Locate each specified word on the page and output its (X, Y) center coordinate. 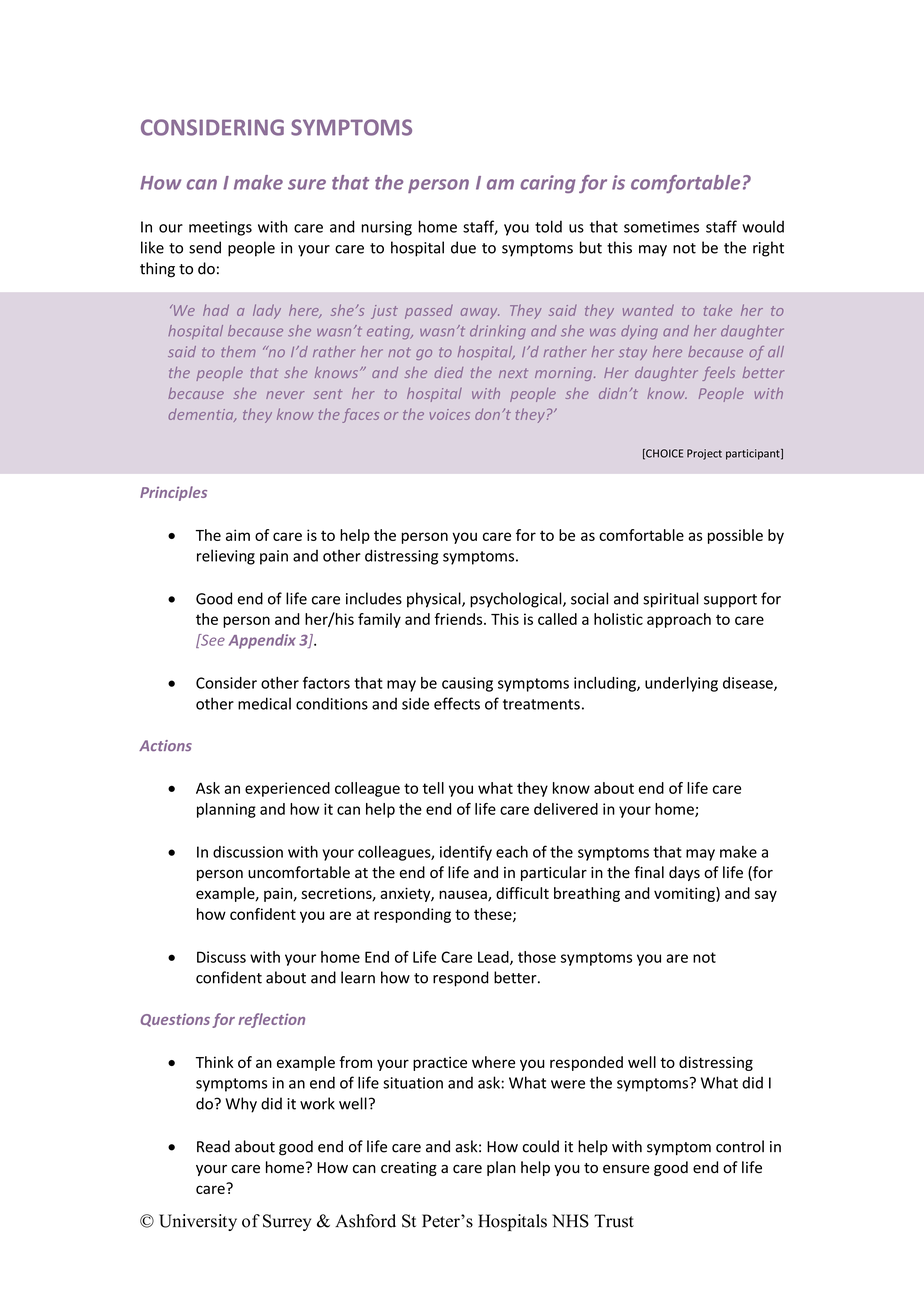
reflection (271, 1020)
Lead (494, 958)
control (740, 1146)
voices (450, 414)
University (198, 1222)
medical (264, 703)
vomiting (685, 894)
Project (704, 454)
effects (457, 703)
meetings (220, 228)
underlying (681, 684)
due (463, 247)
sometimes (661, 227)
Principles (173, 493)
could (540, 1146)
